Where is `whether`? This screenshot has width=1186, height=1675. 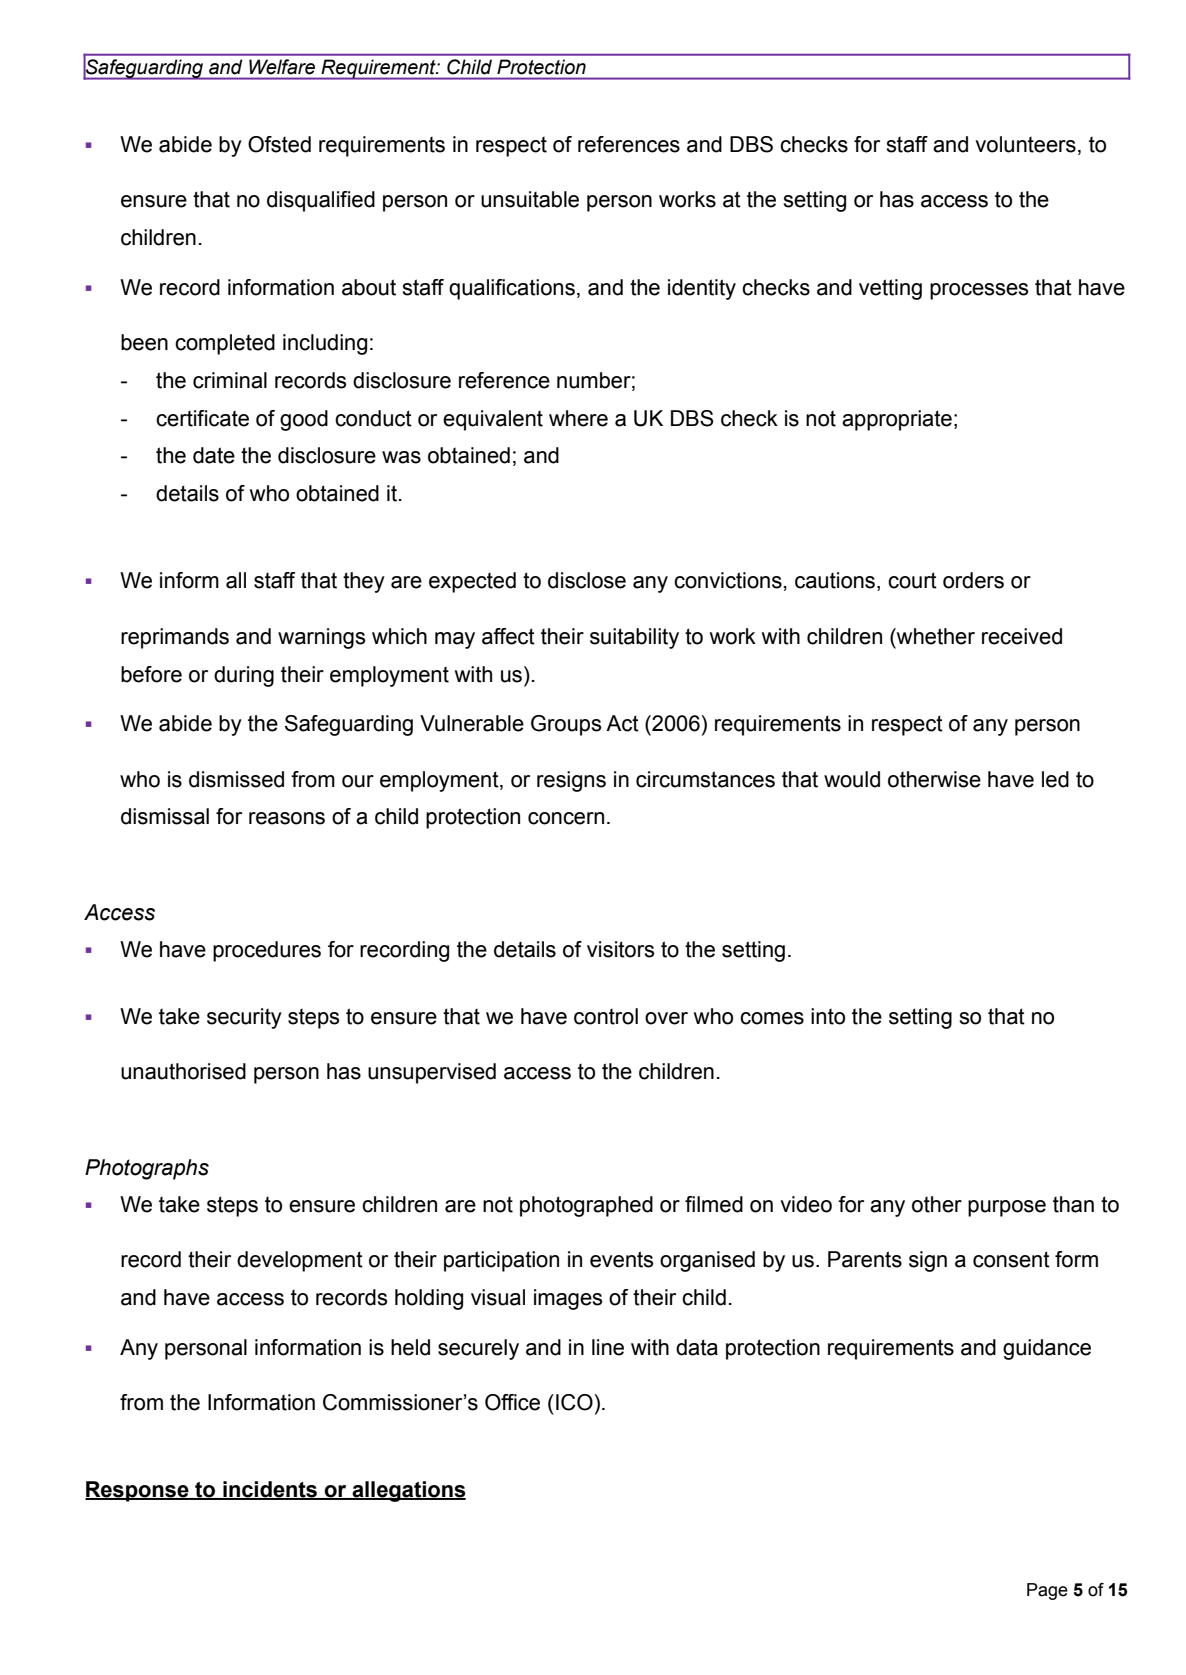
whether is located at coordinates (935, 636).
